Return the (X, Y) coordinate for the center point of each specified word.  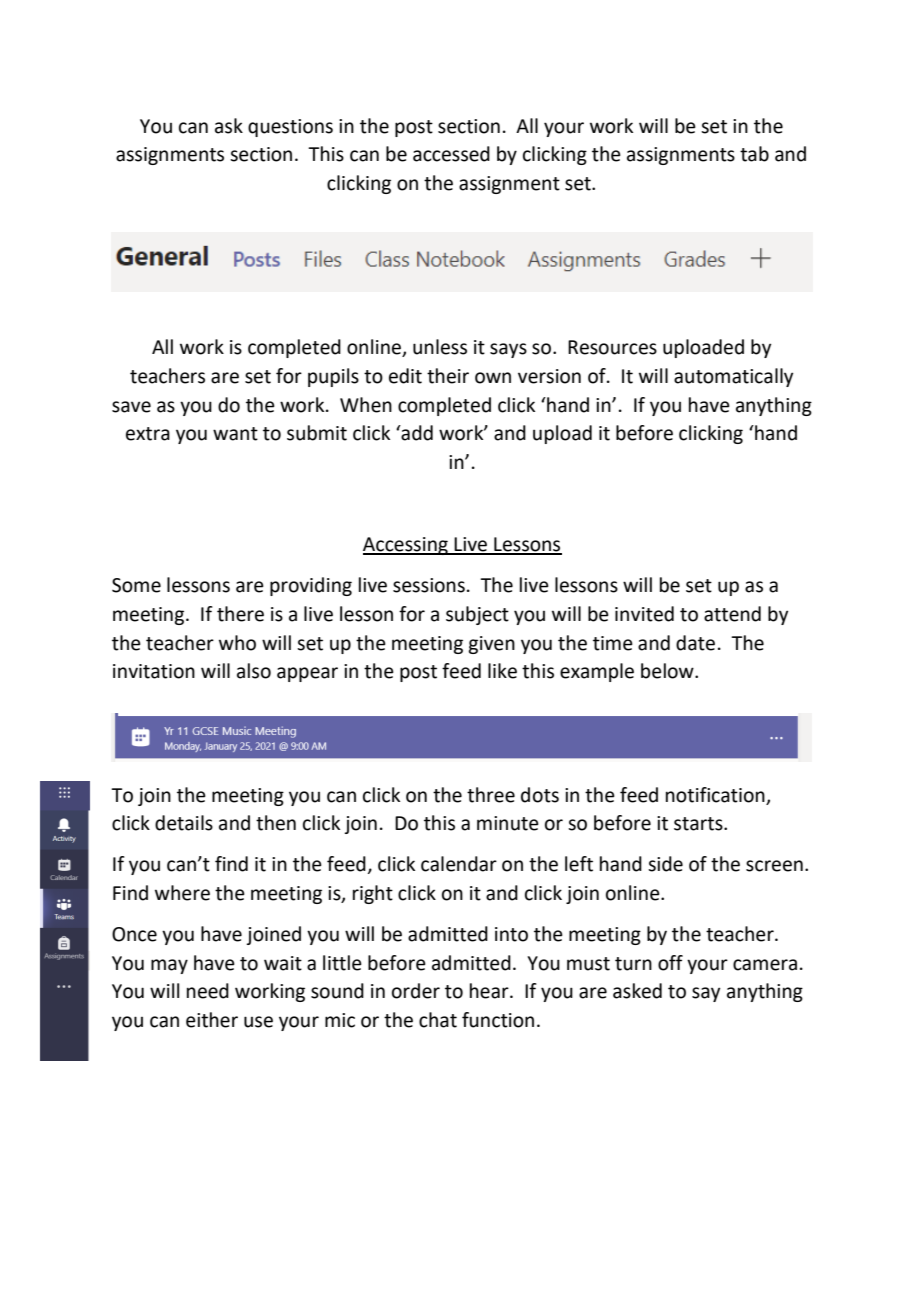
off (670, 963)
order (416, 991)
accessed (451, 154)
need (208, 991)
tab (754, 154)
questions (290, 128)
